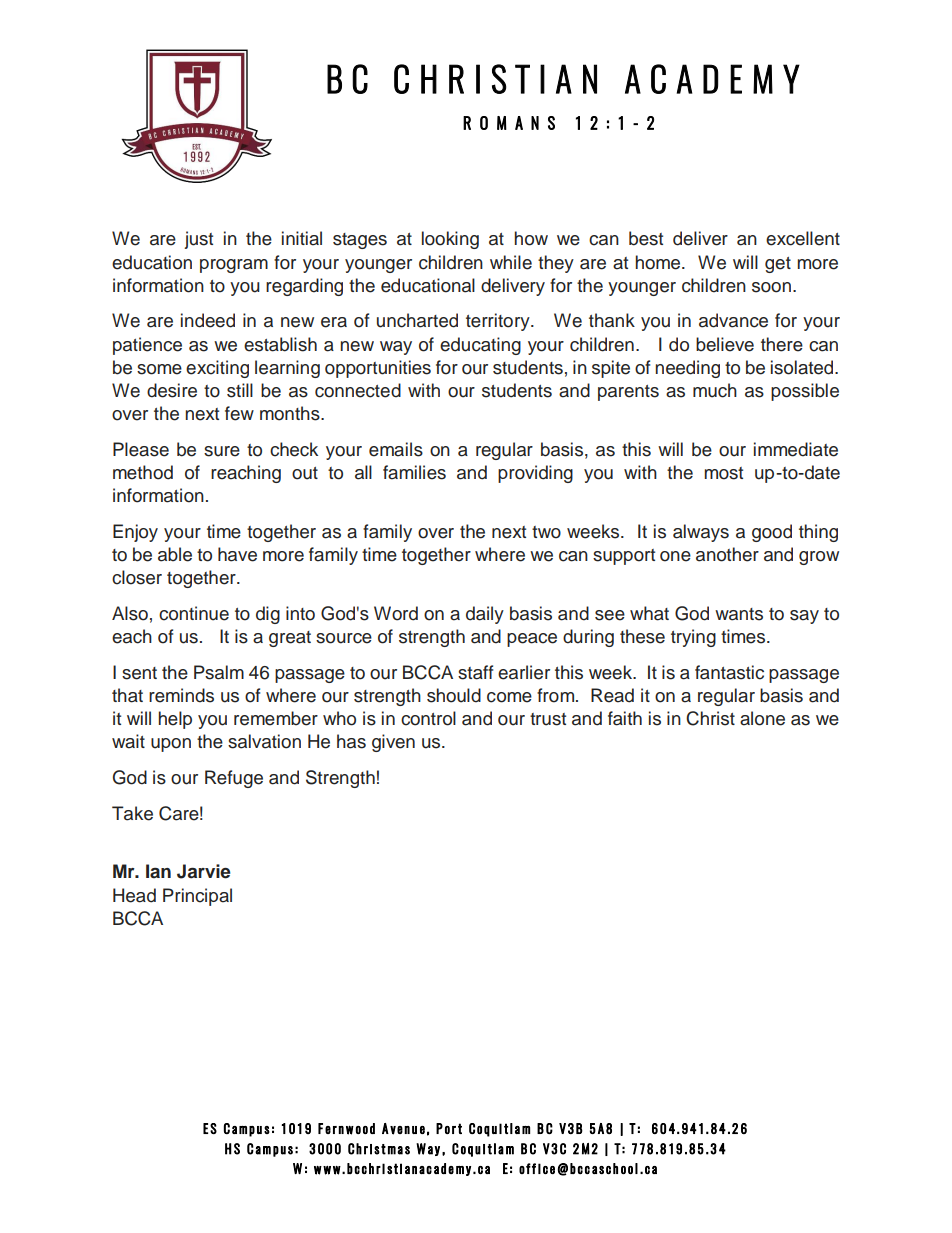 The image size is (952, 1233). I want to click on Principal, so click(197, 897).
